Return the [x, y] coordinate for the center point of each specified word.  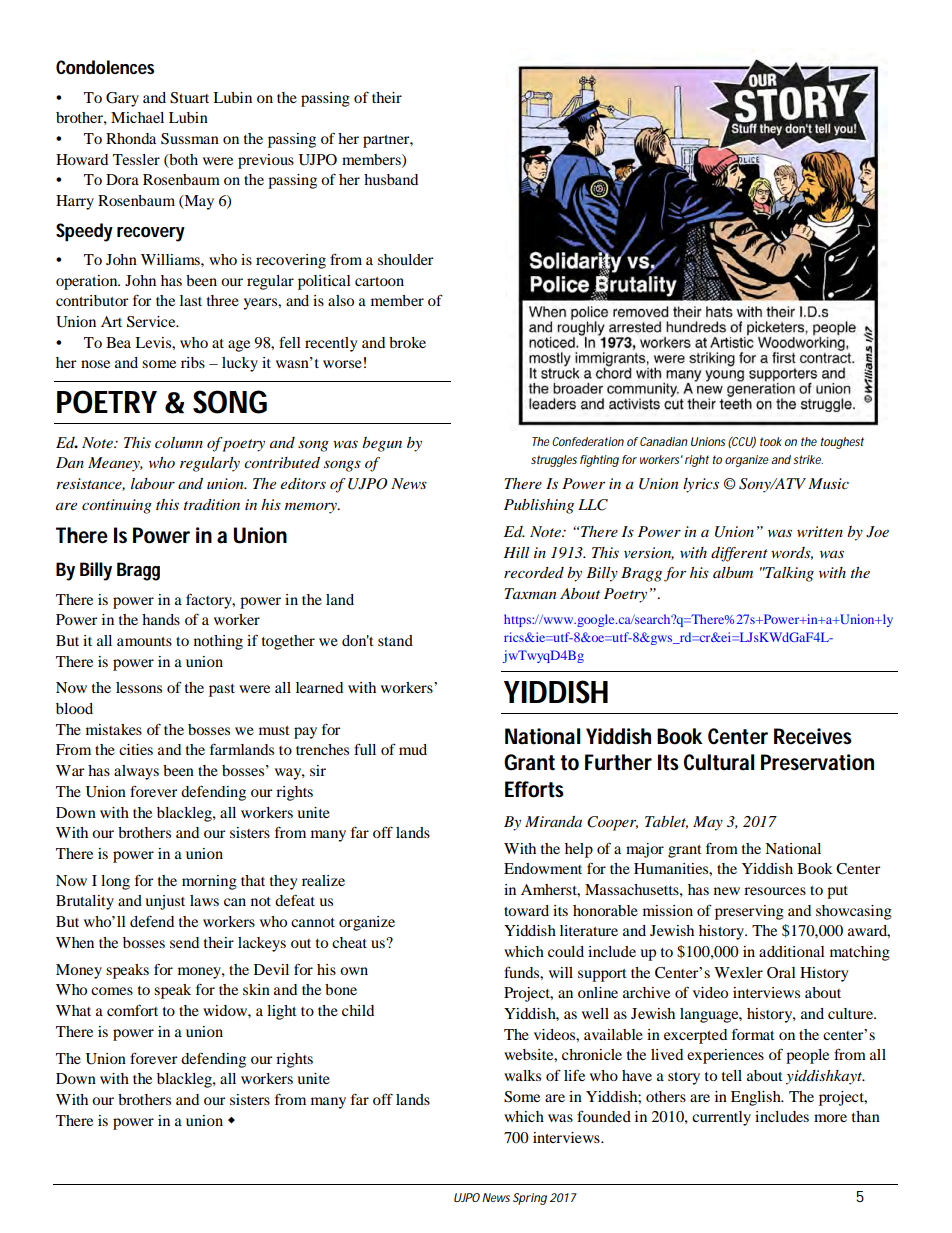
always [136, 772]
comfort [132, 1010]
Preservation [817, 762]
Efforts [534, 789]
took [771, 441]
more [830, 1118]
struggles [554, 461]
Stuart [189, 98]
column [179, 442]
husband [391, 179]
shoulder [405, 259]
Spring [530, 1199]
